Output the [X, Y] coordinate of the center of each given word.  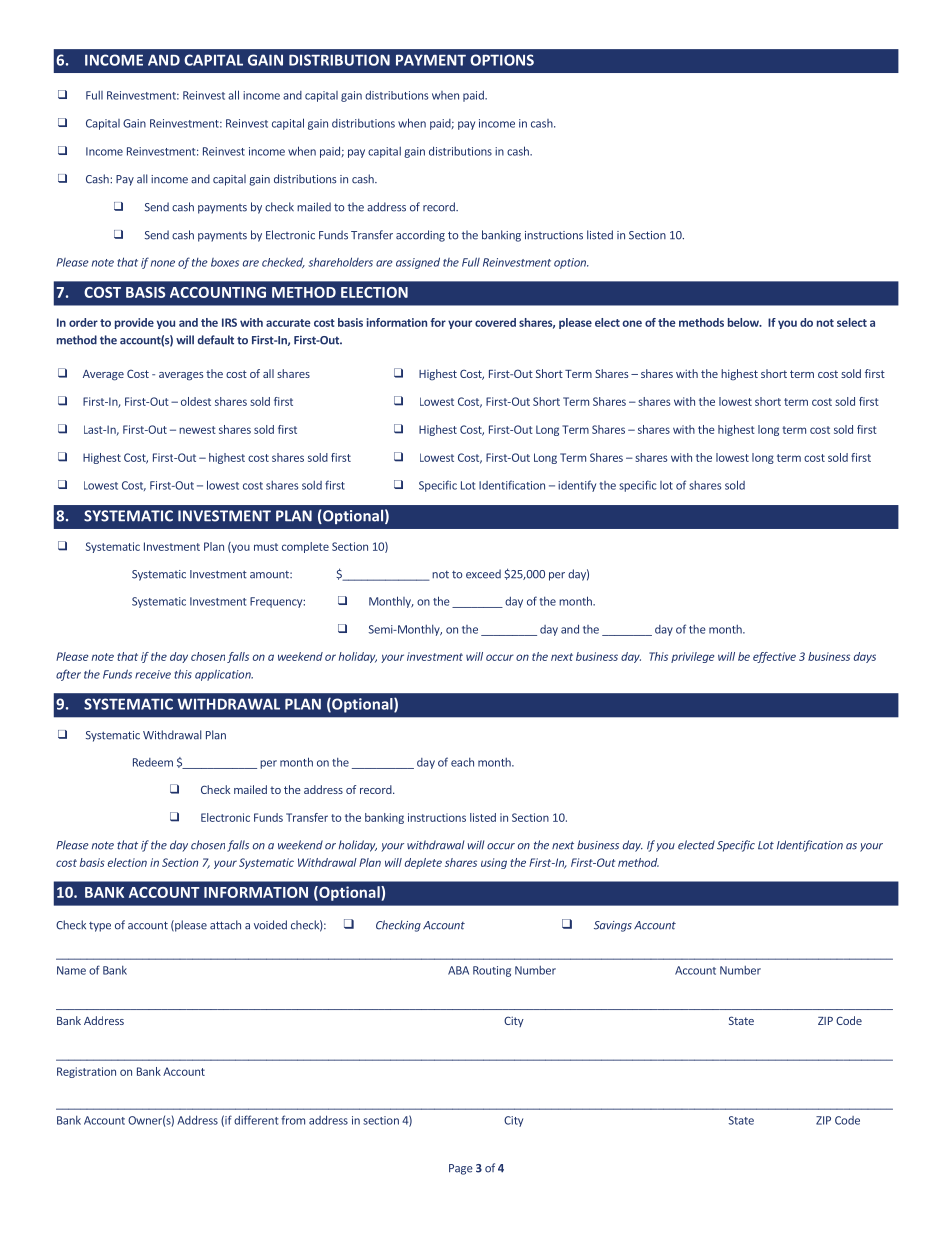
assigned [418, 263]
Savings [613, 926]
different [256, 1120]
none [163, 263]
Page [461, 1169]
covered [495, 322]
